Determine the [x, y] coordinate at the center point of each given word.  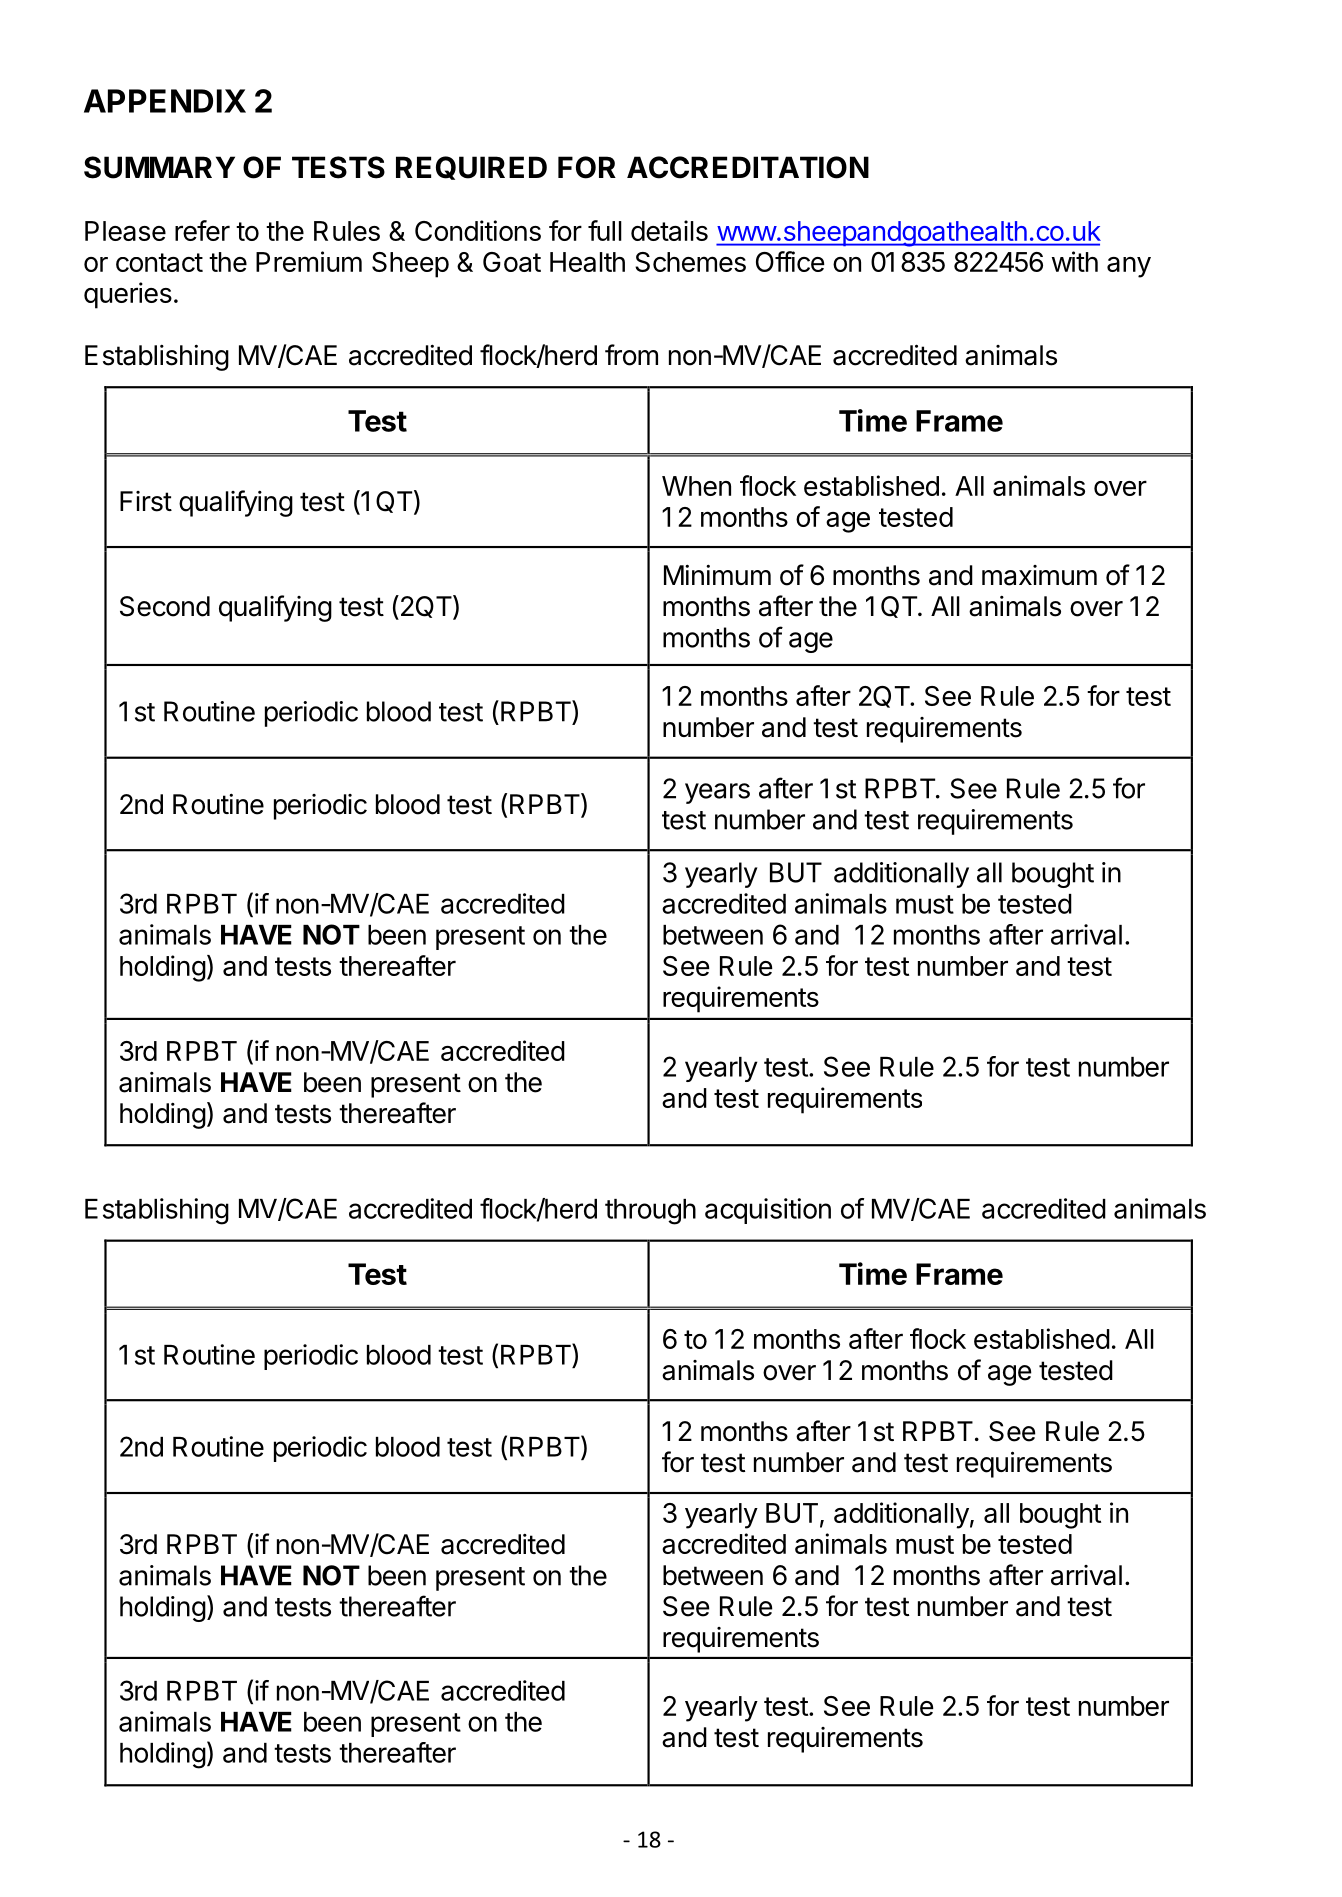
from [631, 355]
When [696, 486]
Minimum [717, 574]
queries [128, 295]
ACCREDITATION [748, 167]
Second [165, 606]
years [717, 793]
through [650, 1212]
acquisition [768, 1211]
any [1129, 267]
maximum [1039, 575]
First [146, 501]
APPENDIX [165, 101]
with [1075, 261]
